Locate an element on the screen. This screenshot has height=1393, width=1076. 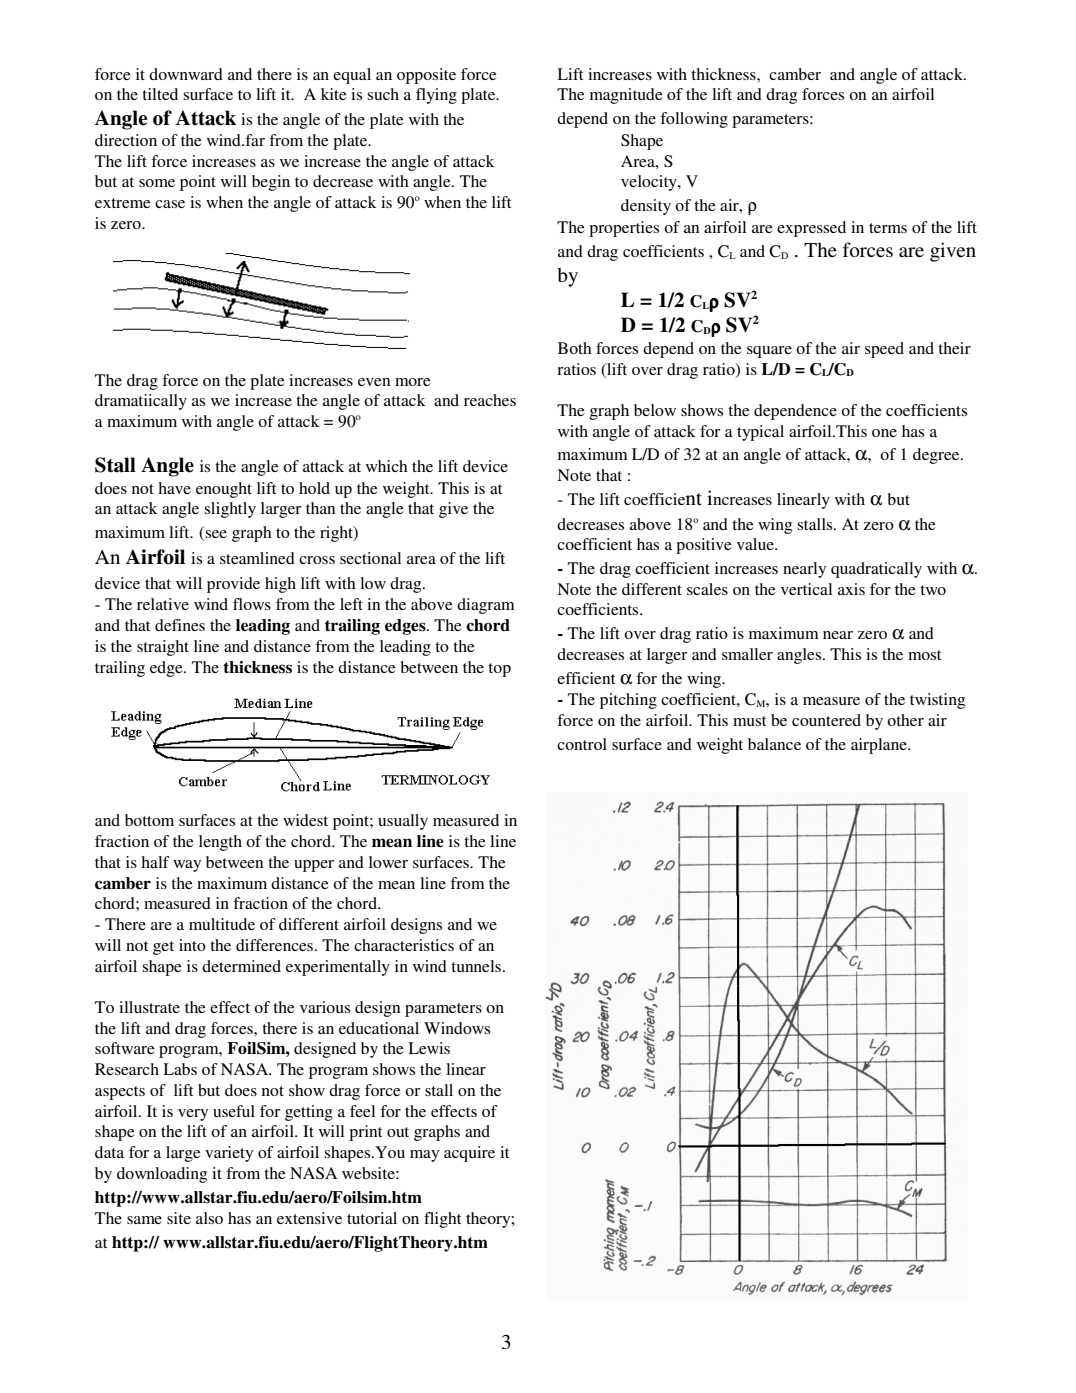
also is located at coordinates (209, 1218).
